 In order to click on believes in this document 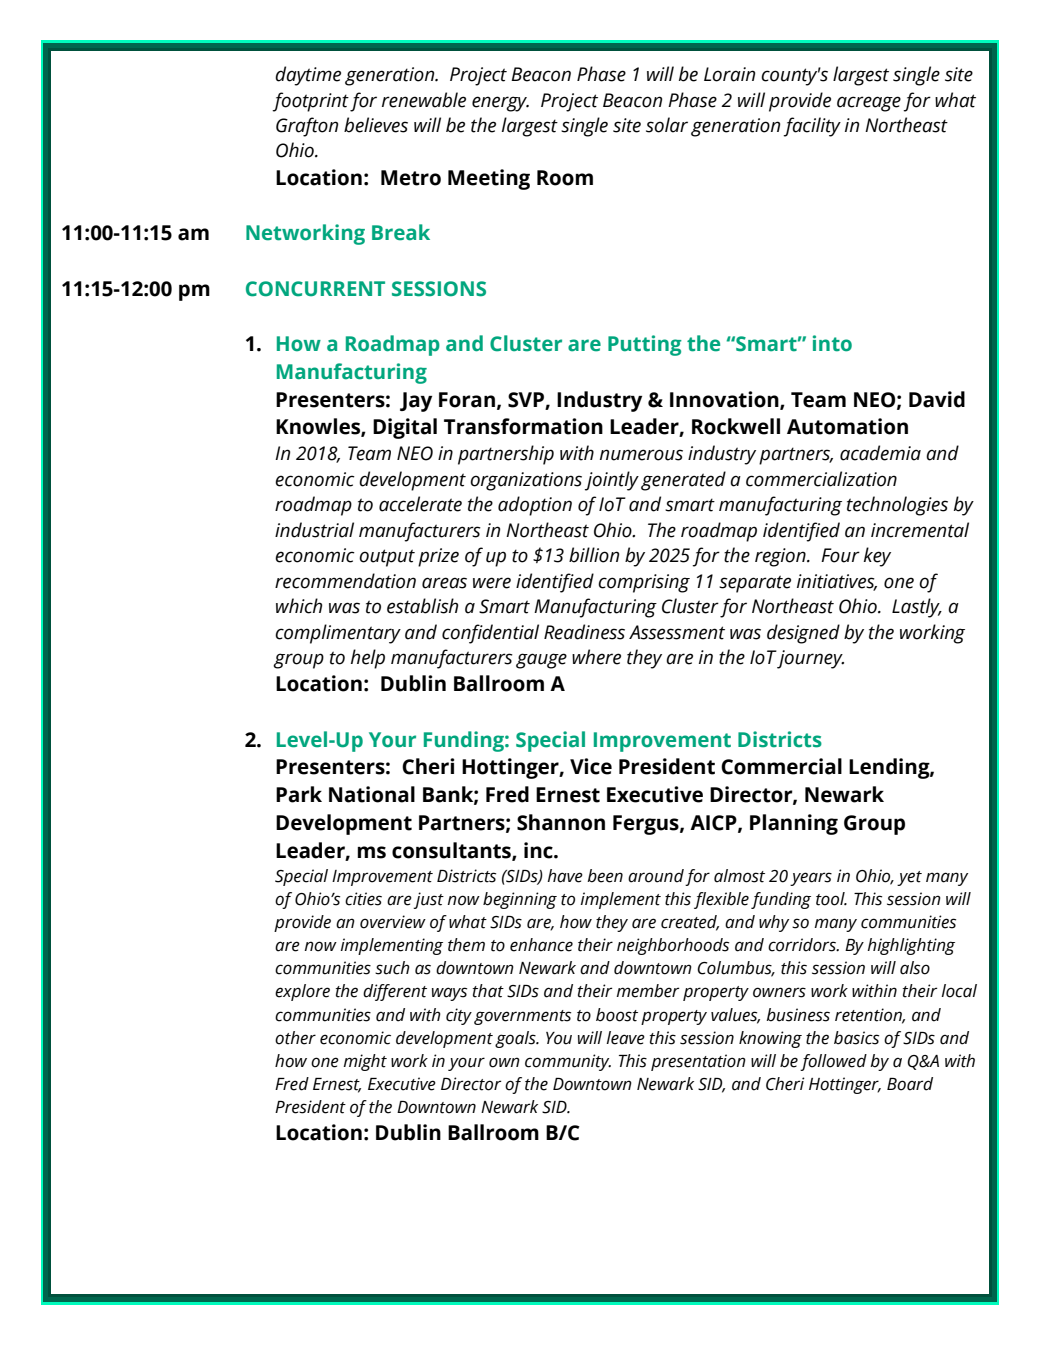, I will do `click(376, 125)`.
